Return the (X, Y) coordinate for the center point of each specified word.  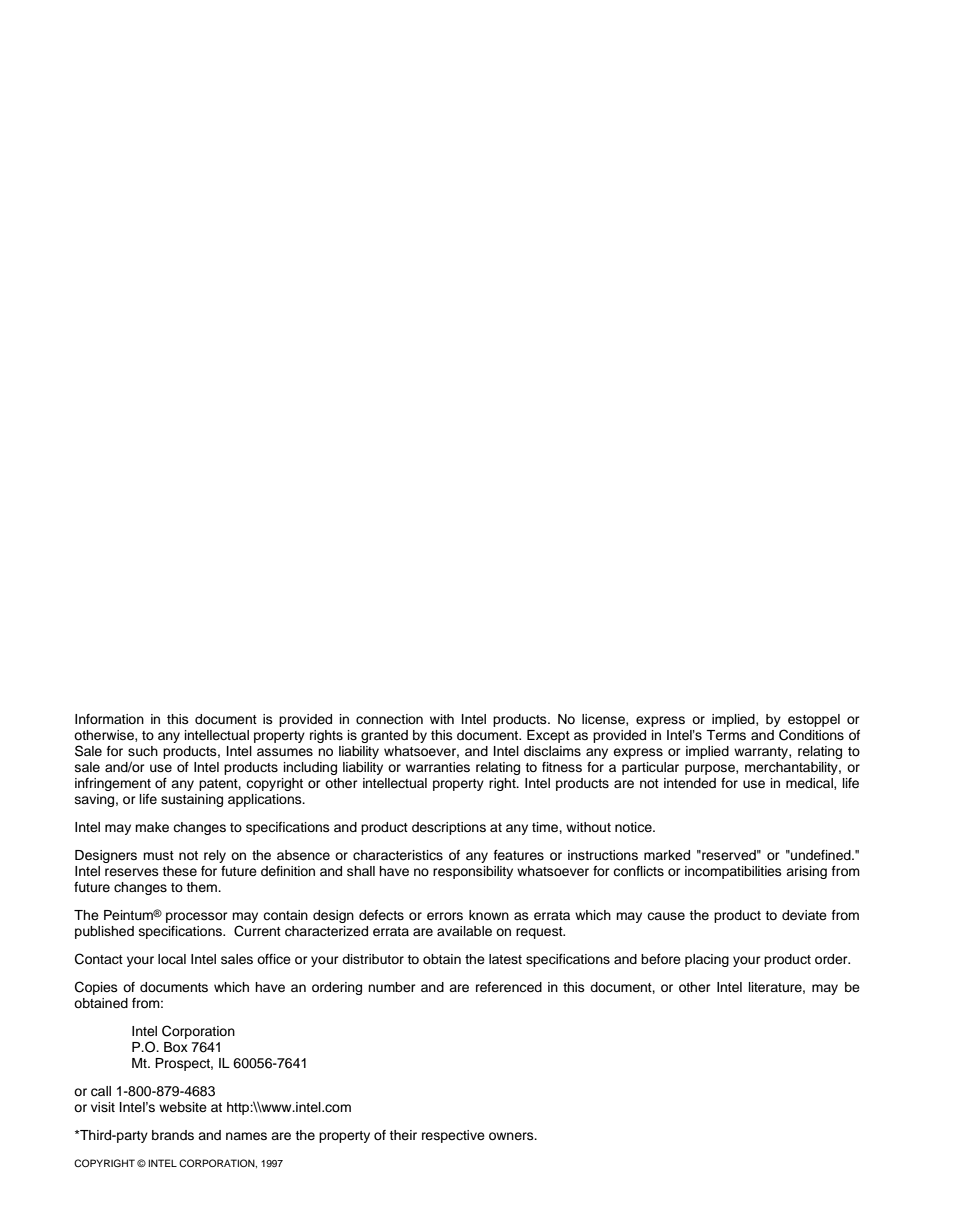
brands (173, 1135)
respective (453, 1136)
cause (666, 916)
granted (384, 736)
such (143, 751)
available (464, 931)
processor (197, 917)
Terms (726, 735)
